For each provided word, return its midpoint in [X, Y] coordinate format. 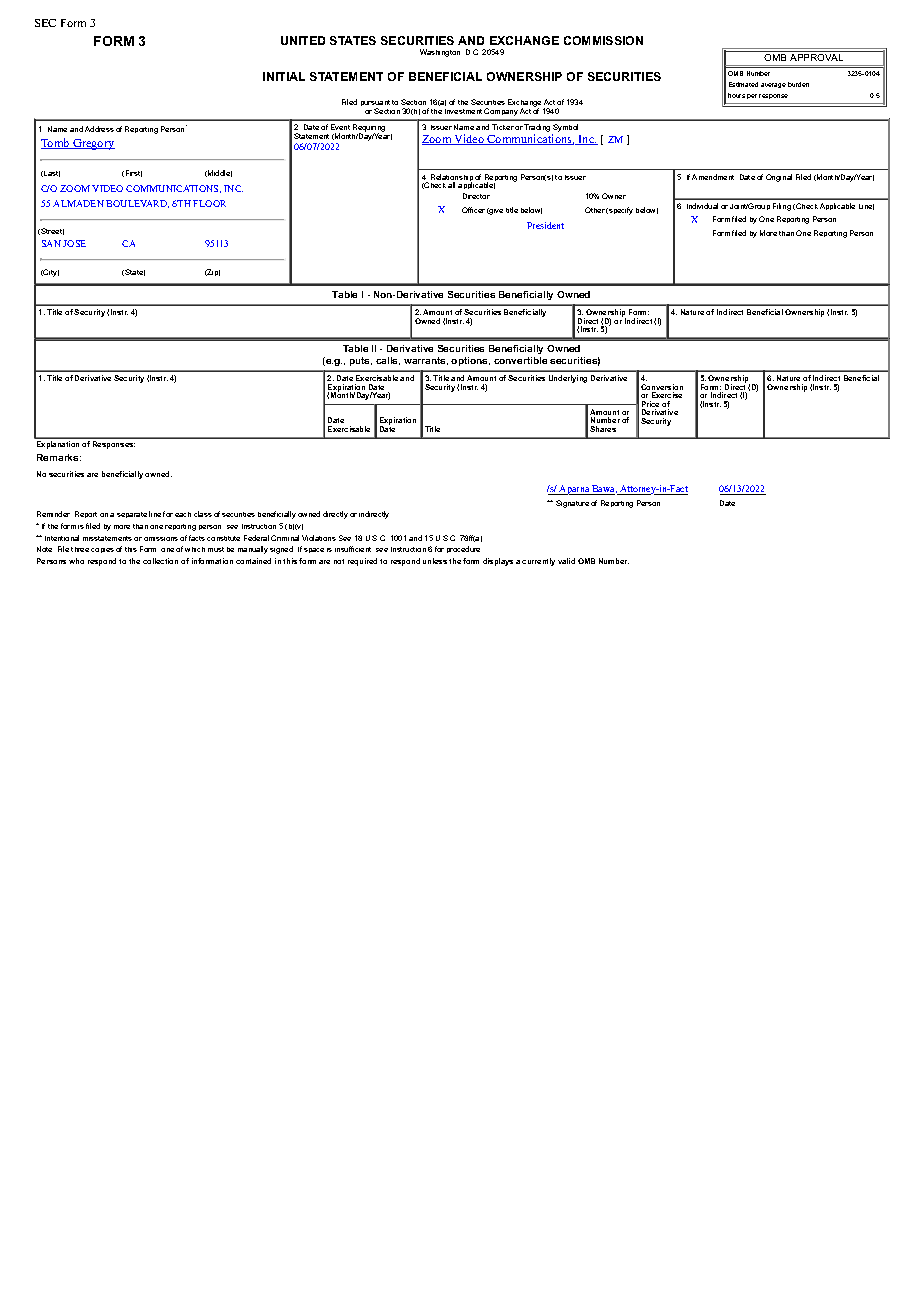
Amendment [713, 177]
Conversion [662, 388]
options [470, 361]
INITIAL [284, 76]
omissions [161, 539]
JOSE [74, 243]
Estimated [743, 84]
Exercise [667, 395]
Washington [440, 53]
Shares [603, 429]
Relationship [452, 179]
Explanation [58, 445]
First [134, 173]
